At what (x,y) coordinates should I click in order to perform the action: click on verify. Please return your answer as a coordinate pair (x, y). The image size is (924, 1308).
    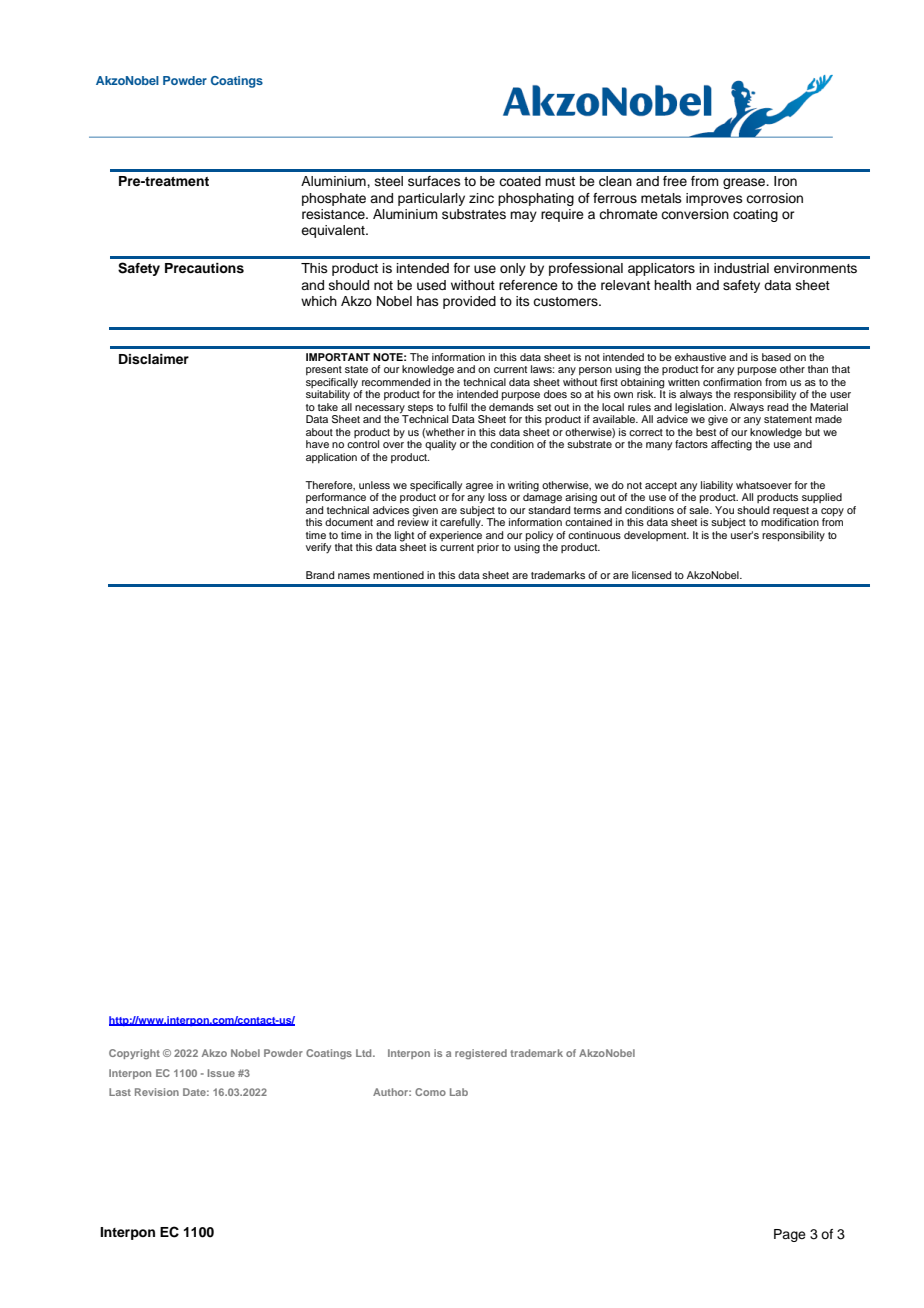
    Looking at the image, I should click on (318, 548).
